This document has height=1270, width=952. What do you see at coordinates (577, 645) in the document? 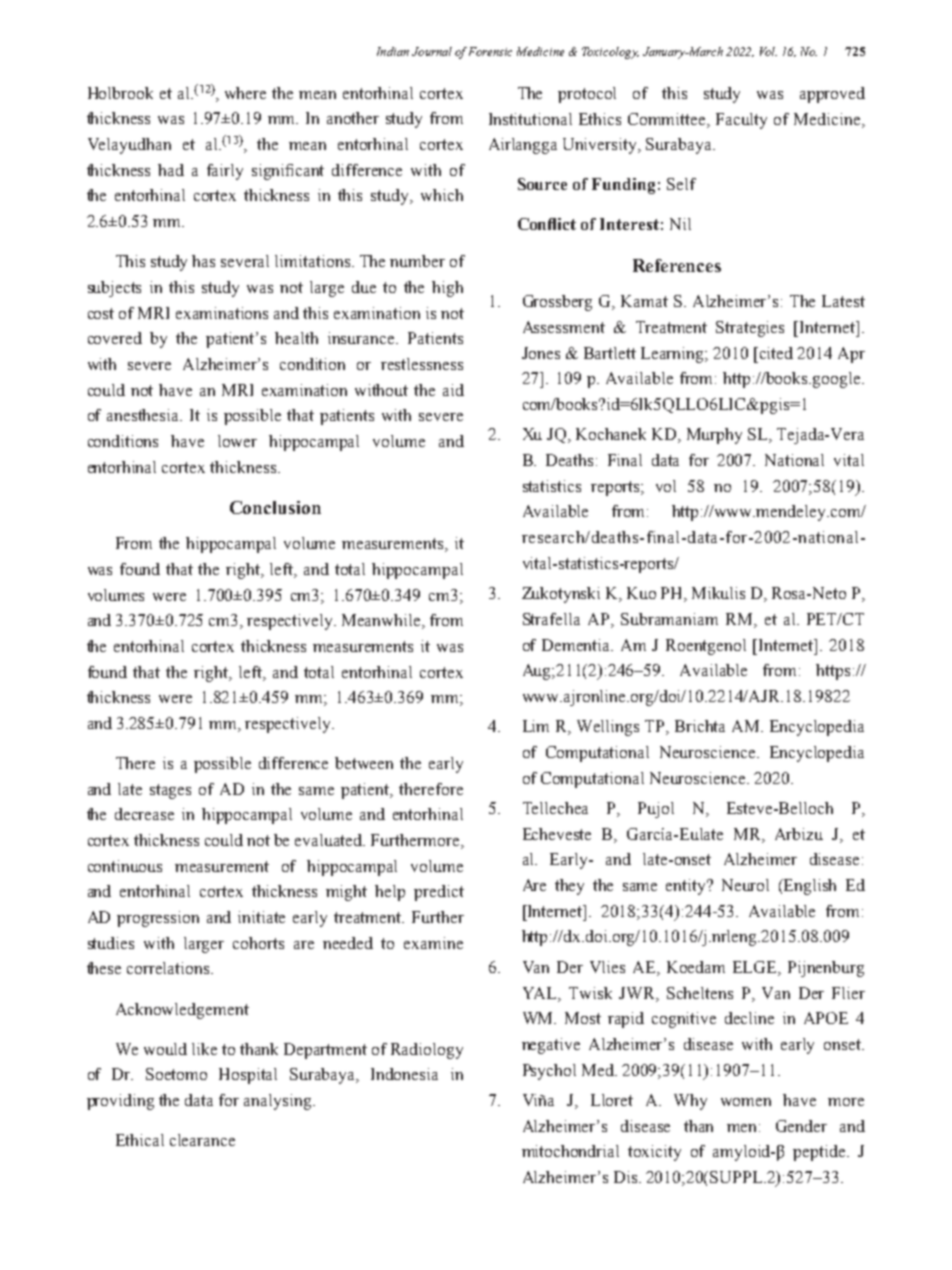
I see `Dementia` at bounding box center [577, 645].
